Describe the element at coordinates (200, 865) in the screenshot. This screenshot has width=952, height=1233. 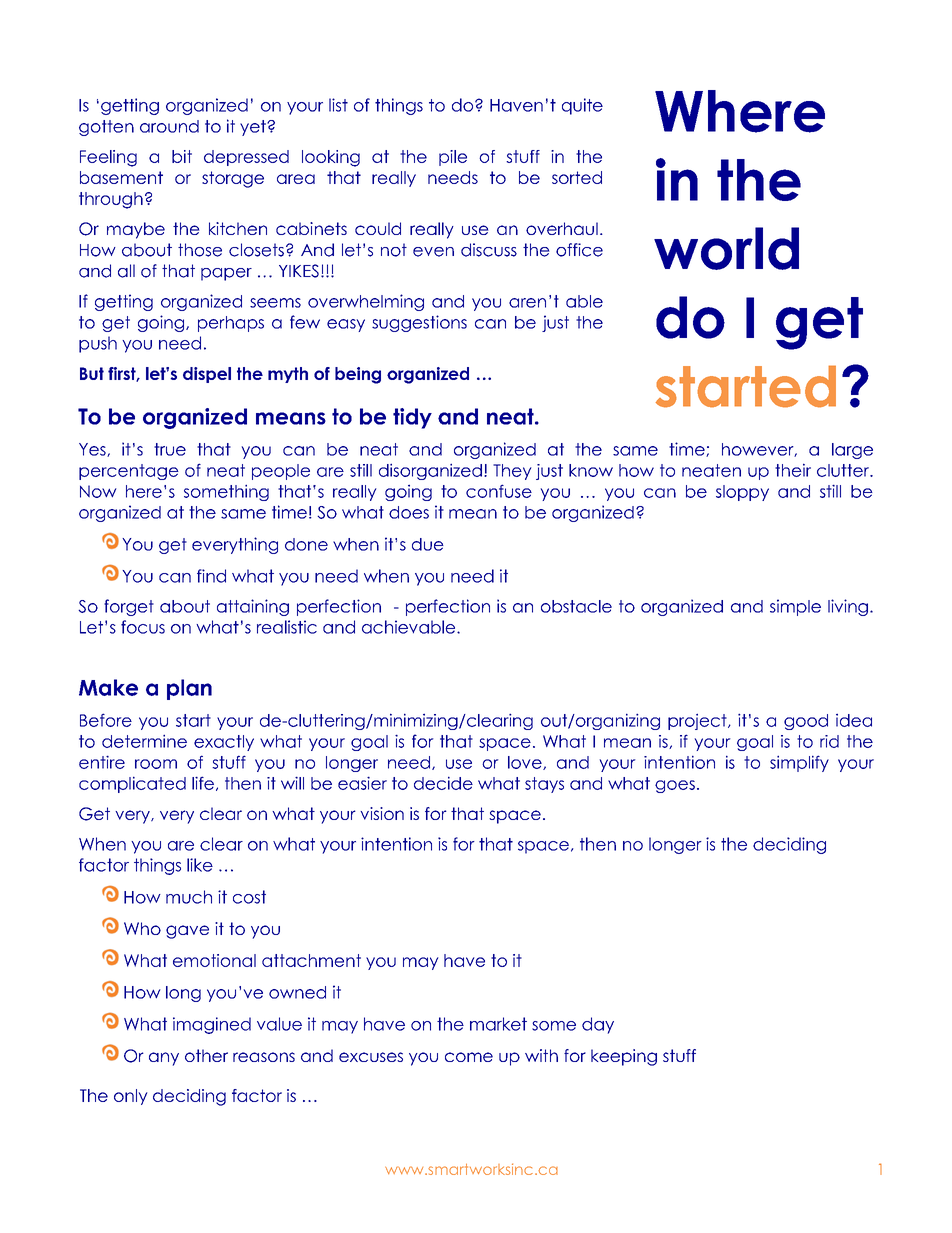
I see `like` at that location.
